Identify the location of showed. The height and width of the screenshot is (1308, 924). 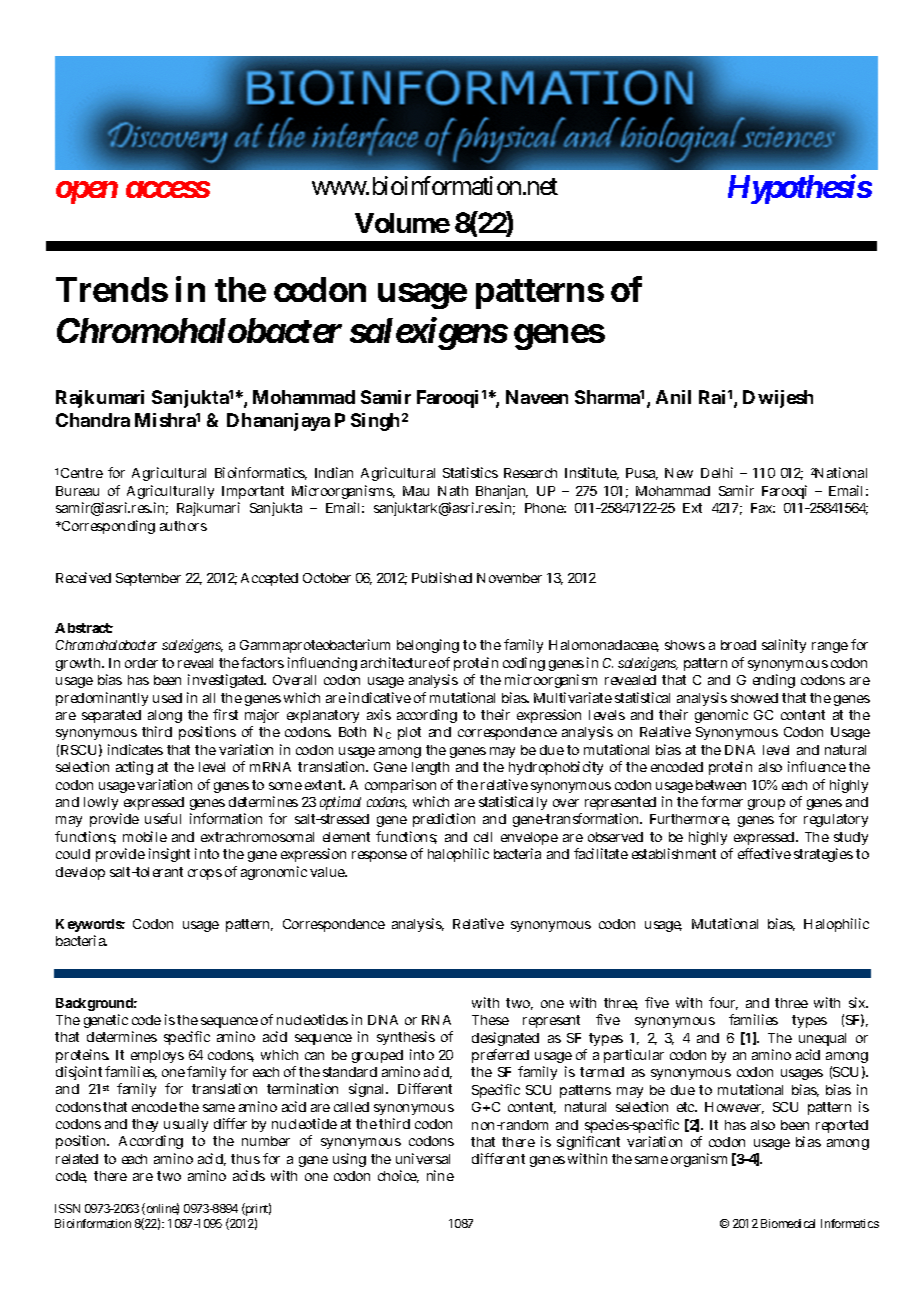
(754, 698).
